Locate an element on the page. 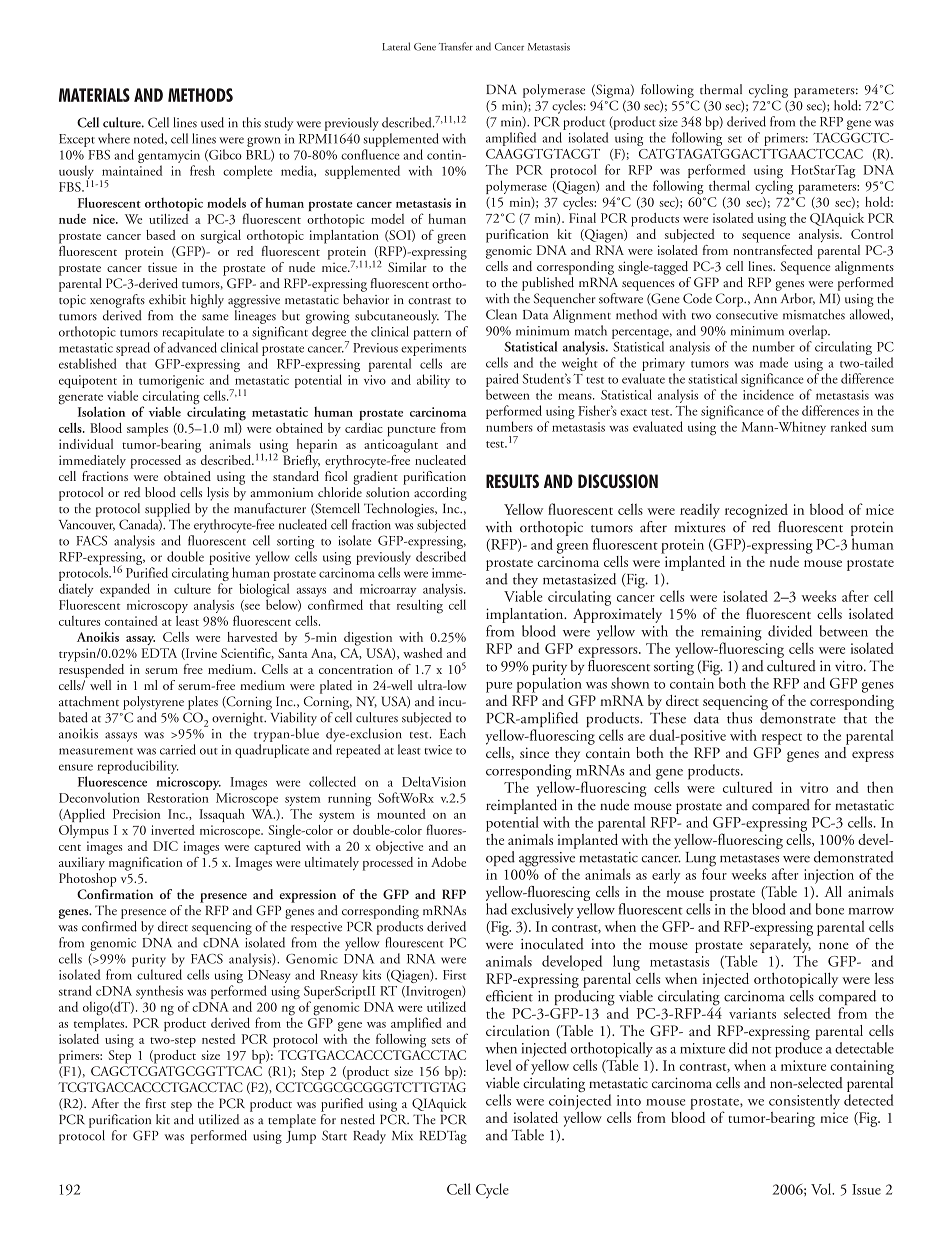 The image size is (952, 1233). Transfer is located at coordinates (456, 46).
